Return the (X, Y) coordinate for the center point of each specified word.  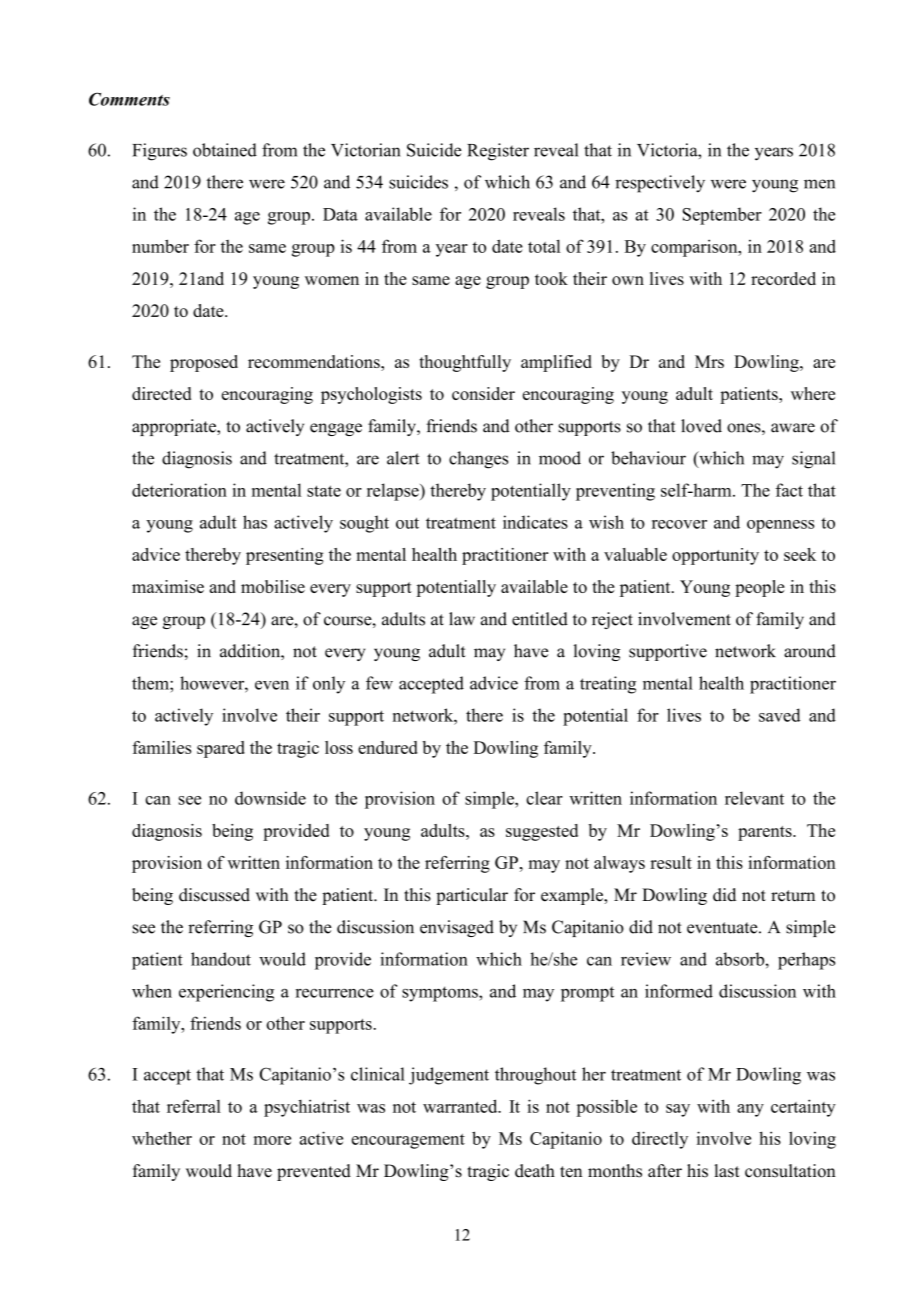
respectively (660, 184)
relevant (754, 798)
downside (270, 798)
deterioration (179, 490)
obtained (225, 150)
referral (194, 1106)
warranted (461, 1106)
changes (478, 460)
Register (498, 152)
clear (544, 798)
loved (701, 426)
